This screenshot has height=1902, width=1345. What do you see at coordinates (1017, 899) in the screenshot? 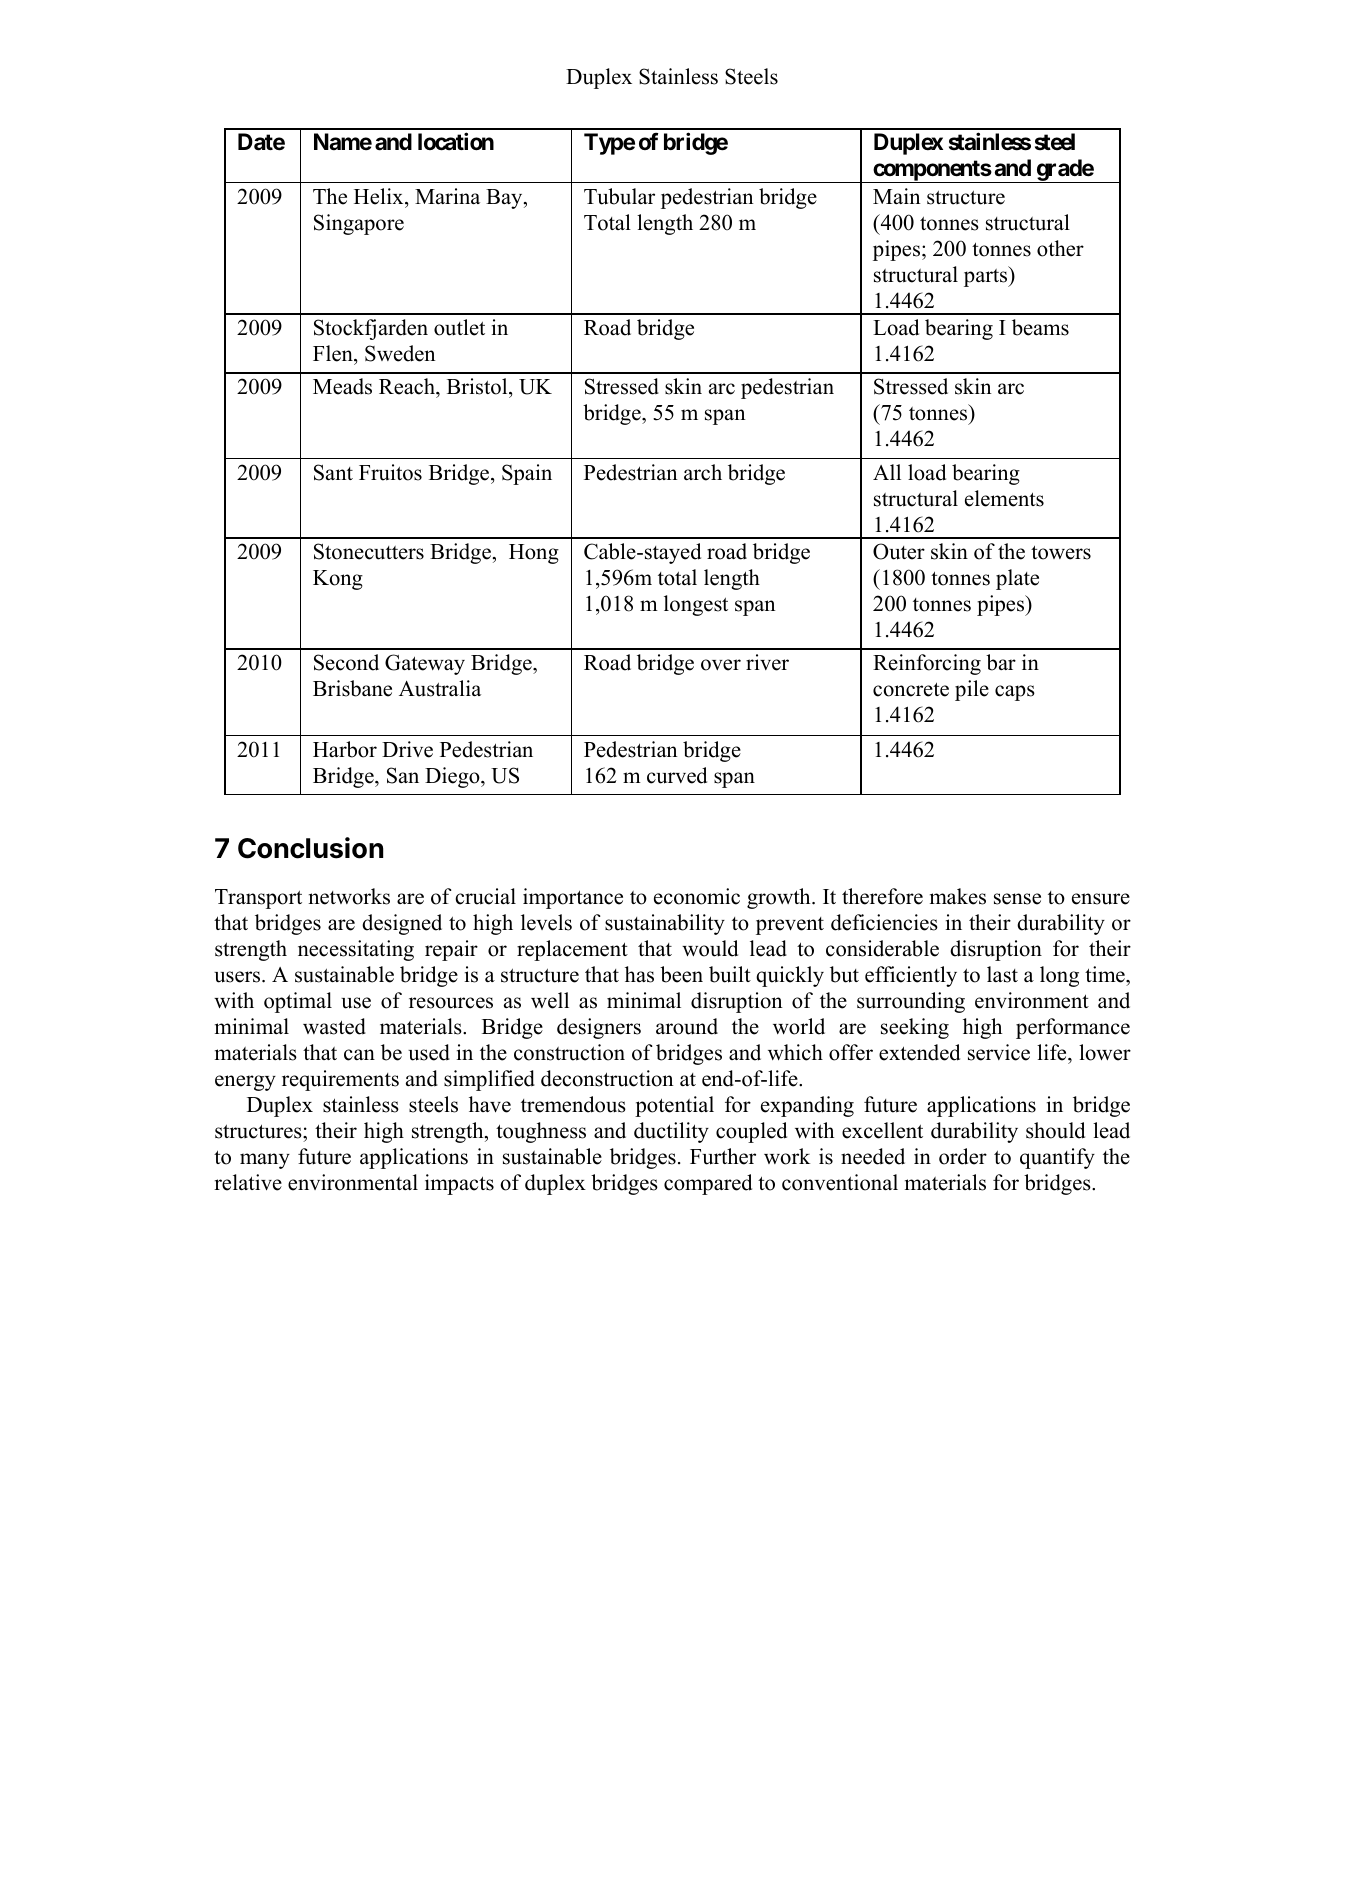
I see `sense` at bounding box center [1017, 899].
